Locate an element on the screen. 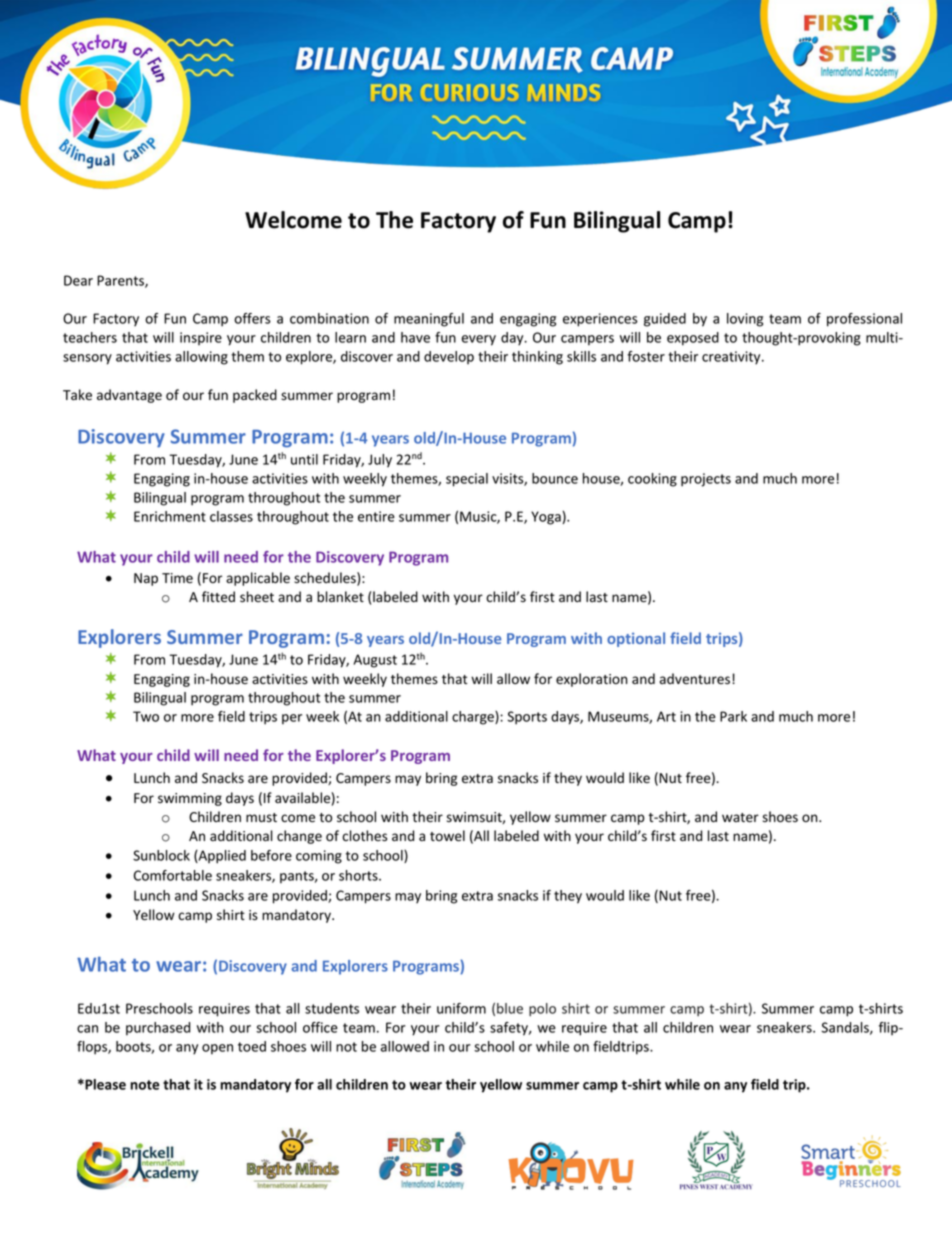 The image size is (952, 1233). projects is located at coordinates (706, 480).
